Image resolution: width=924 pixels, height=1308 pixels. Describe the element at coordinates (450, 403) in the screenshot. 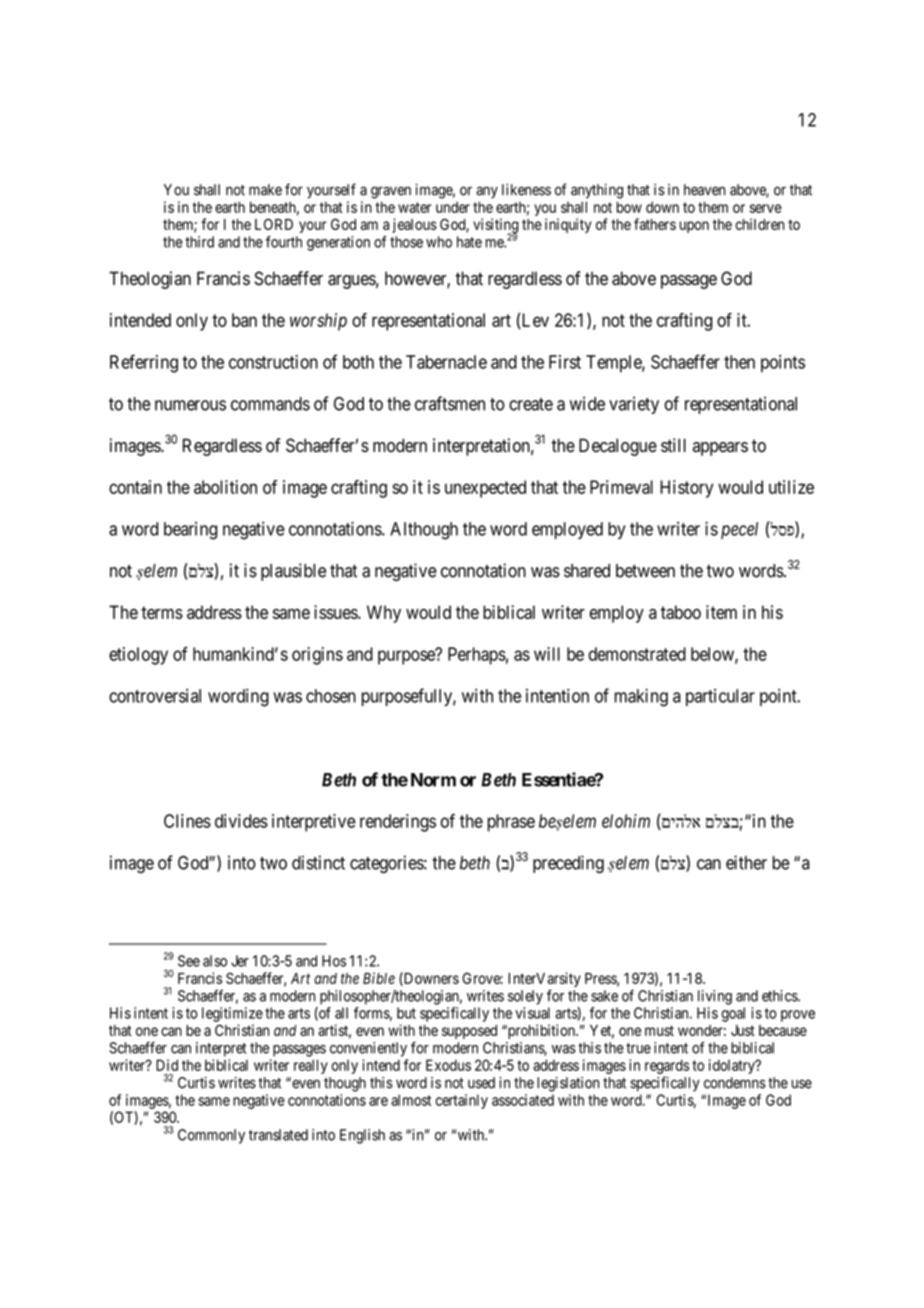

I see `craftsmen` at that location.
